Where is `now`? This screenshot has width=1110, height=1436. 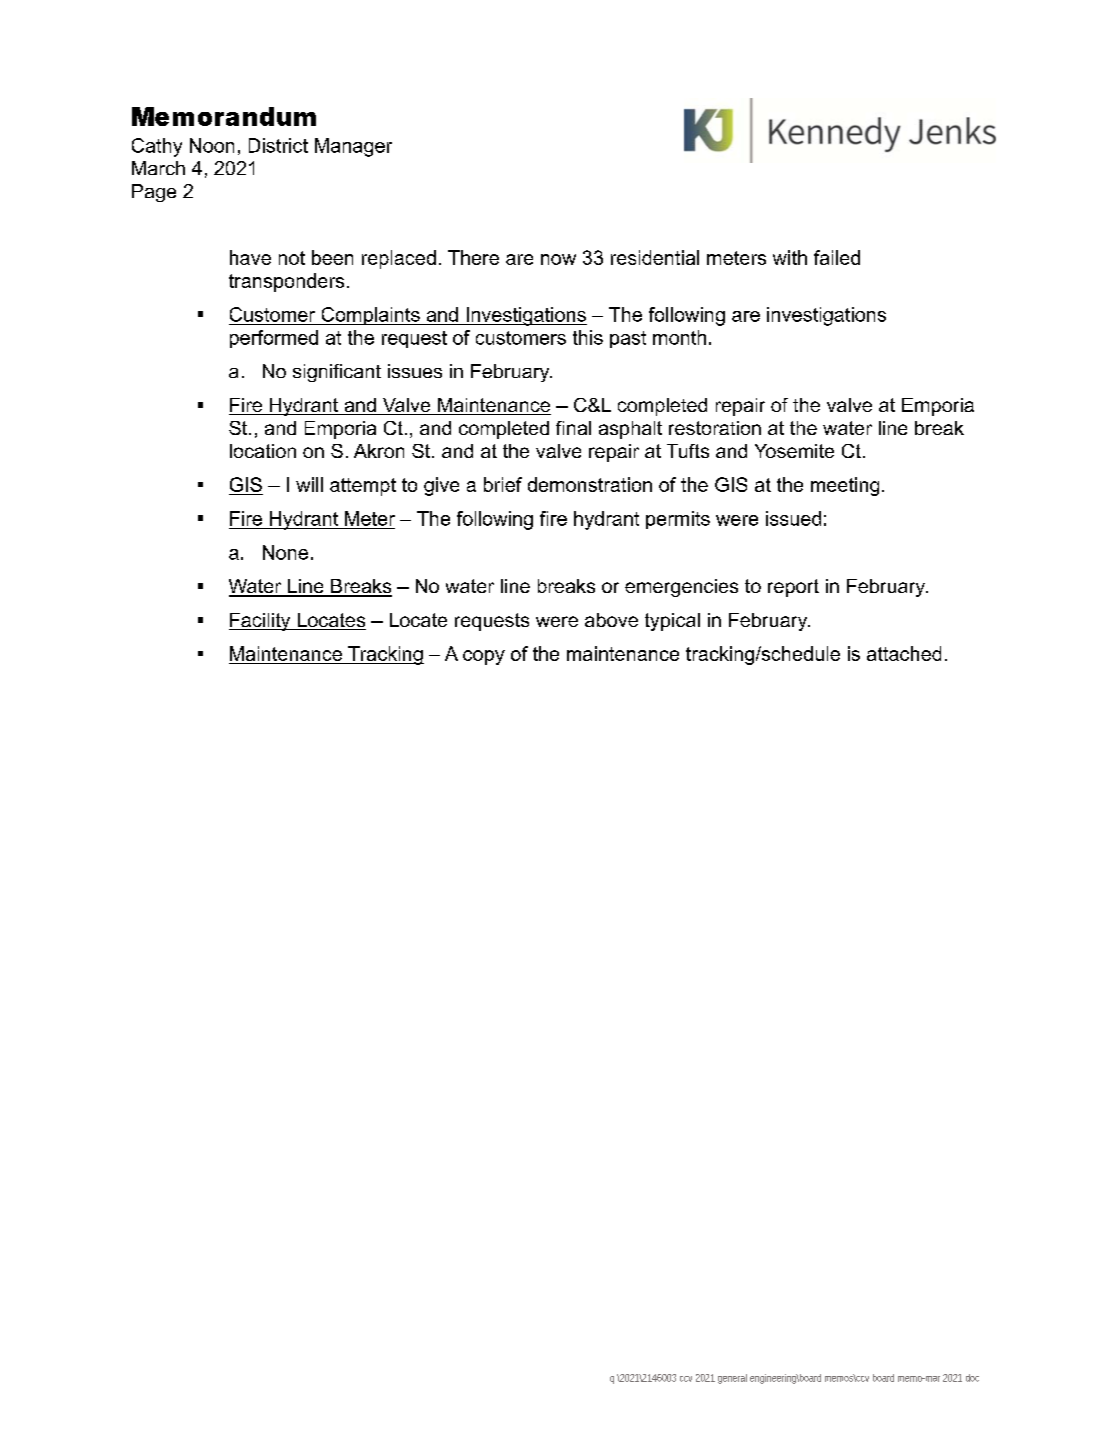
now is located at coordinates (558, 259).
